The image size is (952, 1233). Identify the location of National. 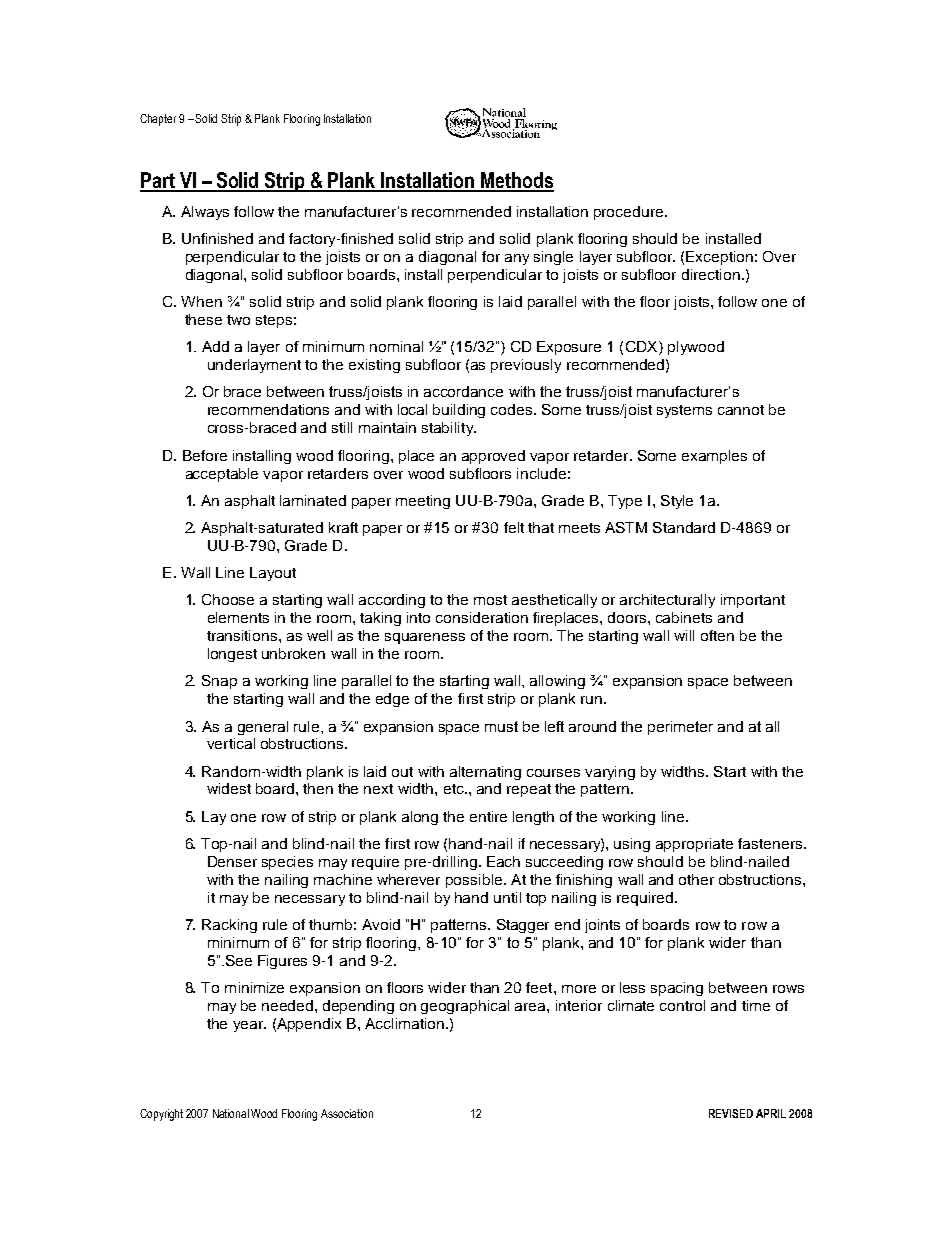
(231, 1113).
